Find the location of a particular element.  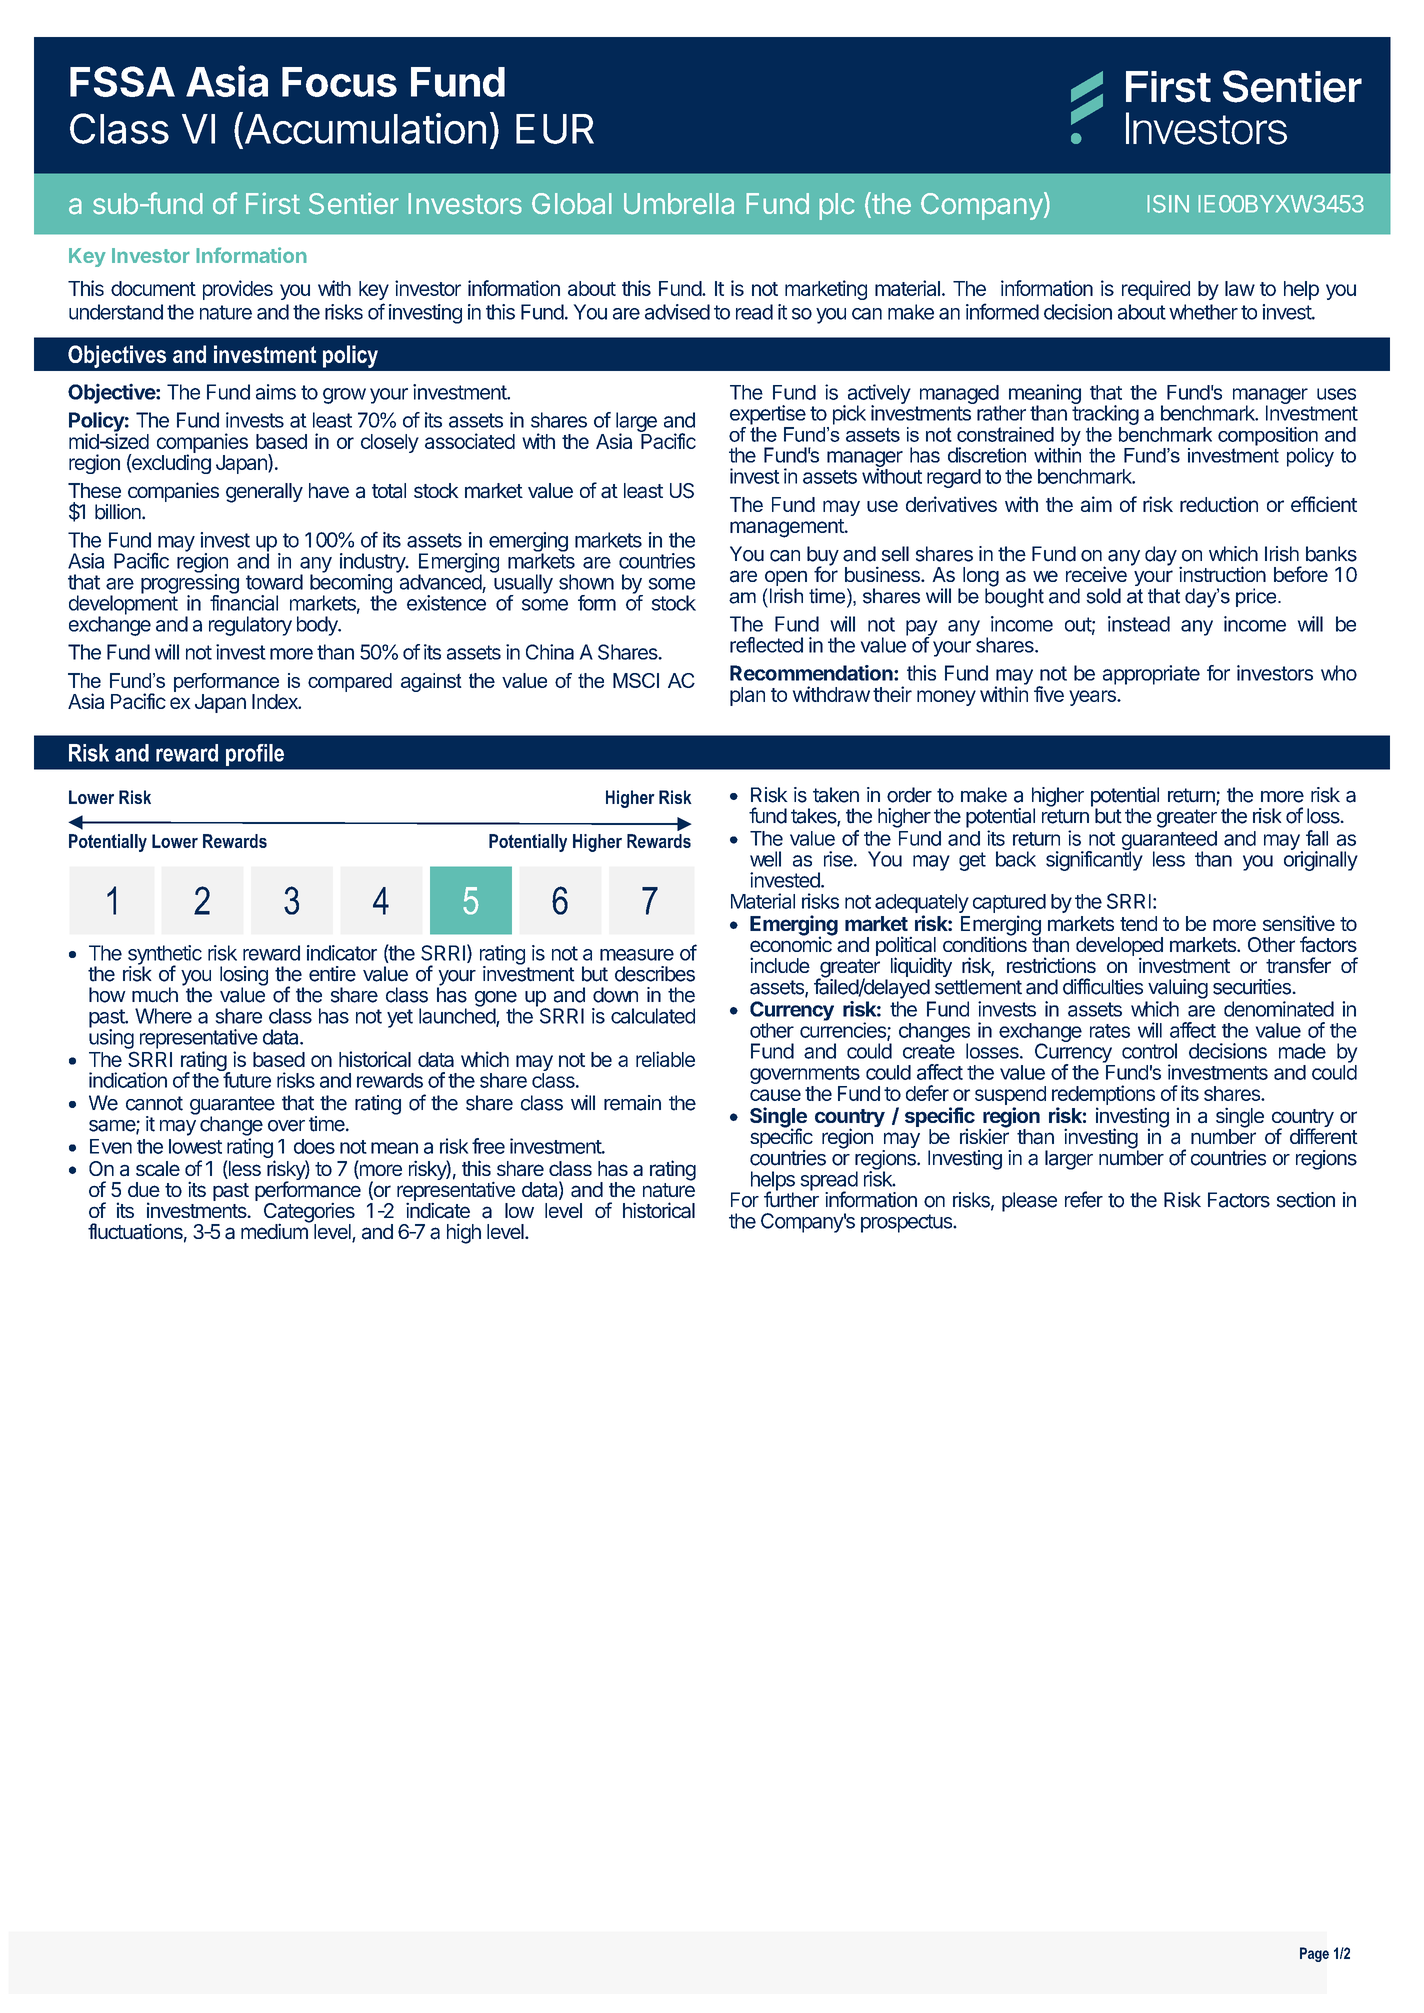

ISIN is located at coordinates (1168, 204).
